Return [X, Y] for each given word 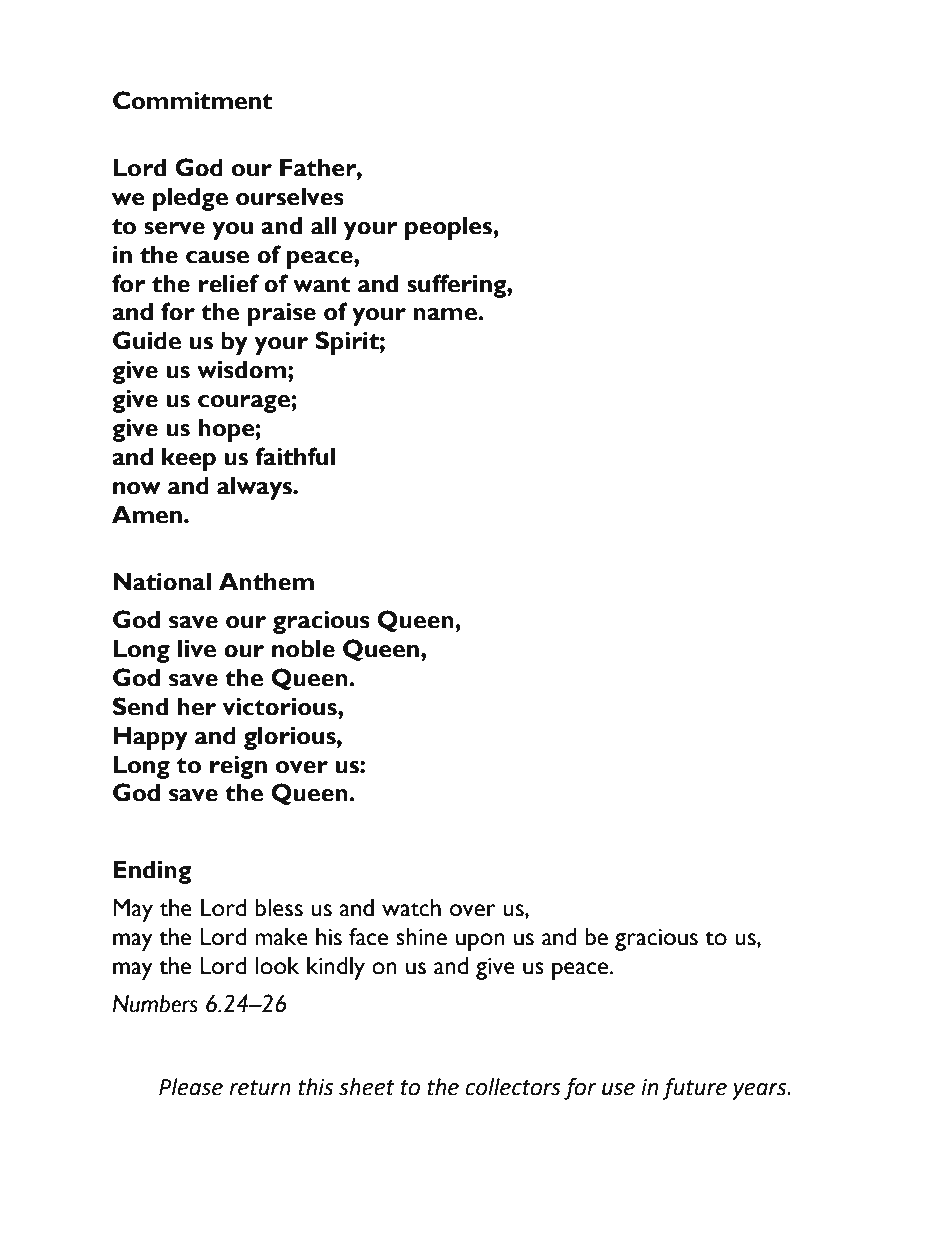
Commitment [192, 100]
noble [303, 649]
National [162, 581]
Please [191, 1087]
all [323, 226]
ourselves [290, 197]
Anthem [266, 582]
